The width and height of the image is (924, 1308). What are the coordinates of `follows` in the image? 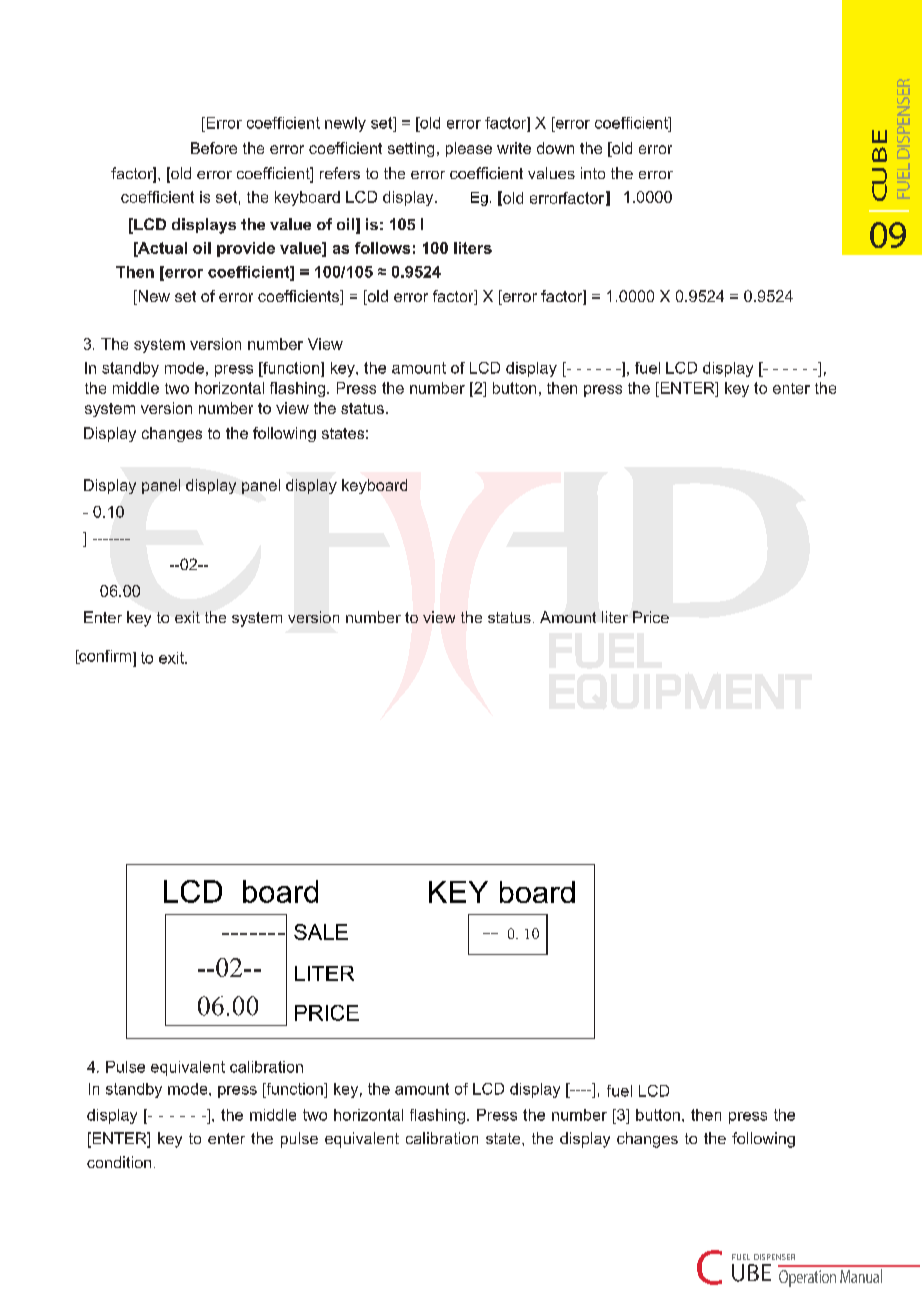 It's located at (382, 248).
